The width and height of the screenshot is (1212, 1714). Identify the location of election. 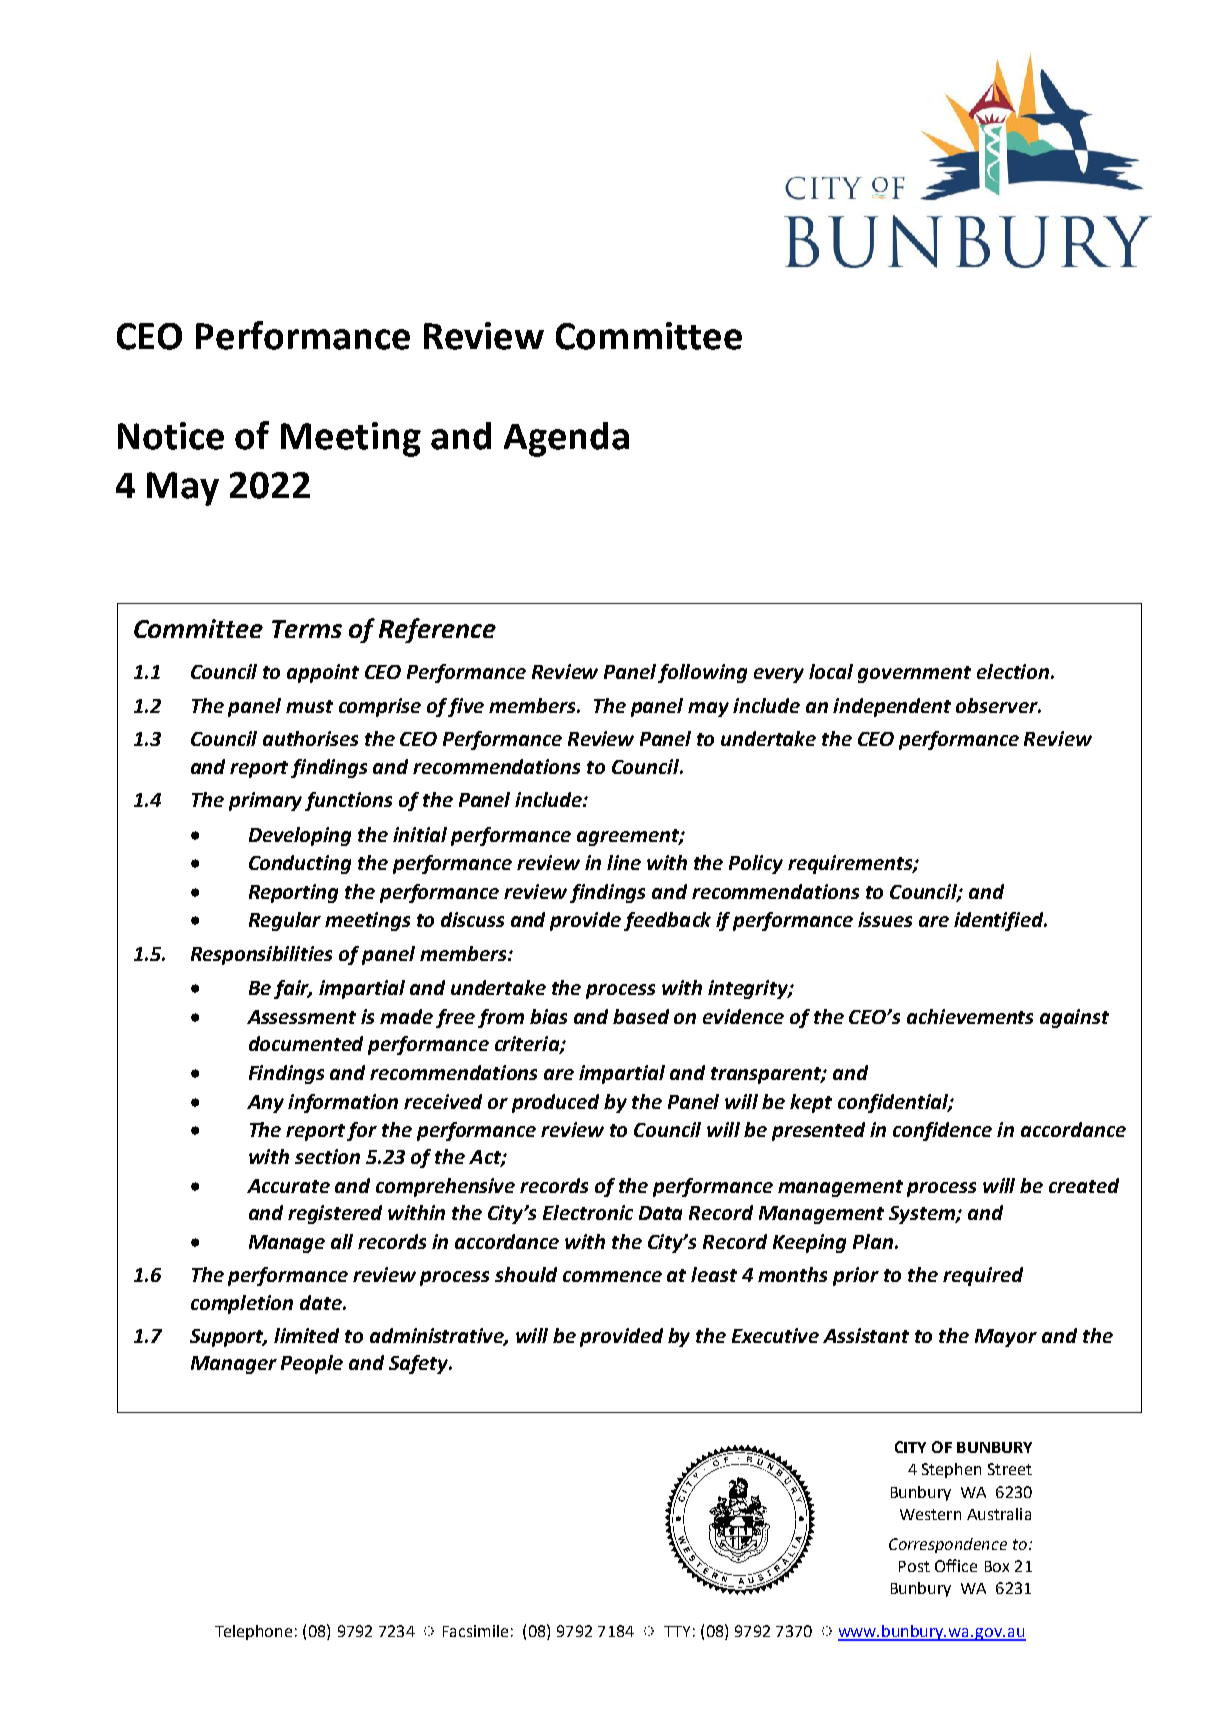
(1014, 671).
